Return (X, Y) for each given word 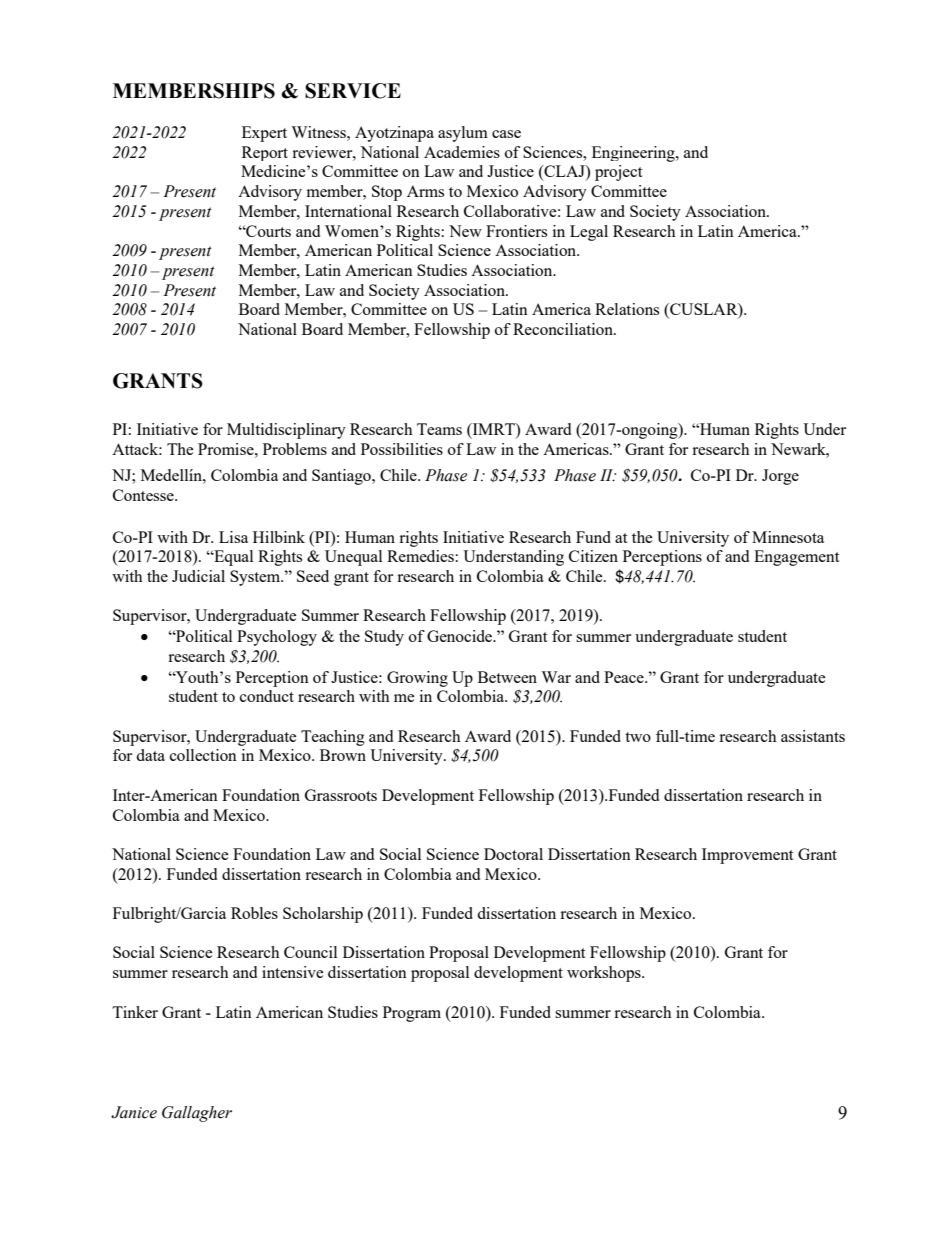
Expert (264, 134)
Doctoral (513, 854)
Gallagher (197, 1114)
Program (412, 1014)
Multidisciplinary (286, 431)
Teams (439, 429)
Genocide (461, 636)
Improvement (747, 856)
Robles (254, 913)
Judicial (198, 576)
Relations (627, 309)
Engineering (634, 154)
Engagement (796, 558)
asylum (463, 134)
